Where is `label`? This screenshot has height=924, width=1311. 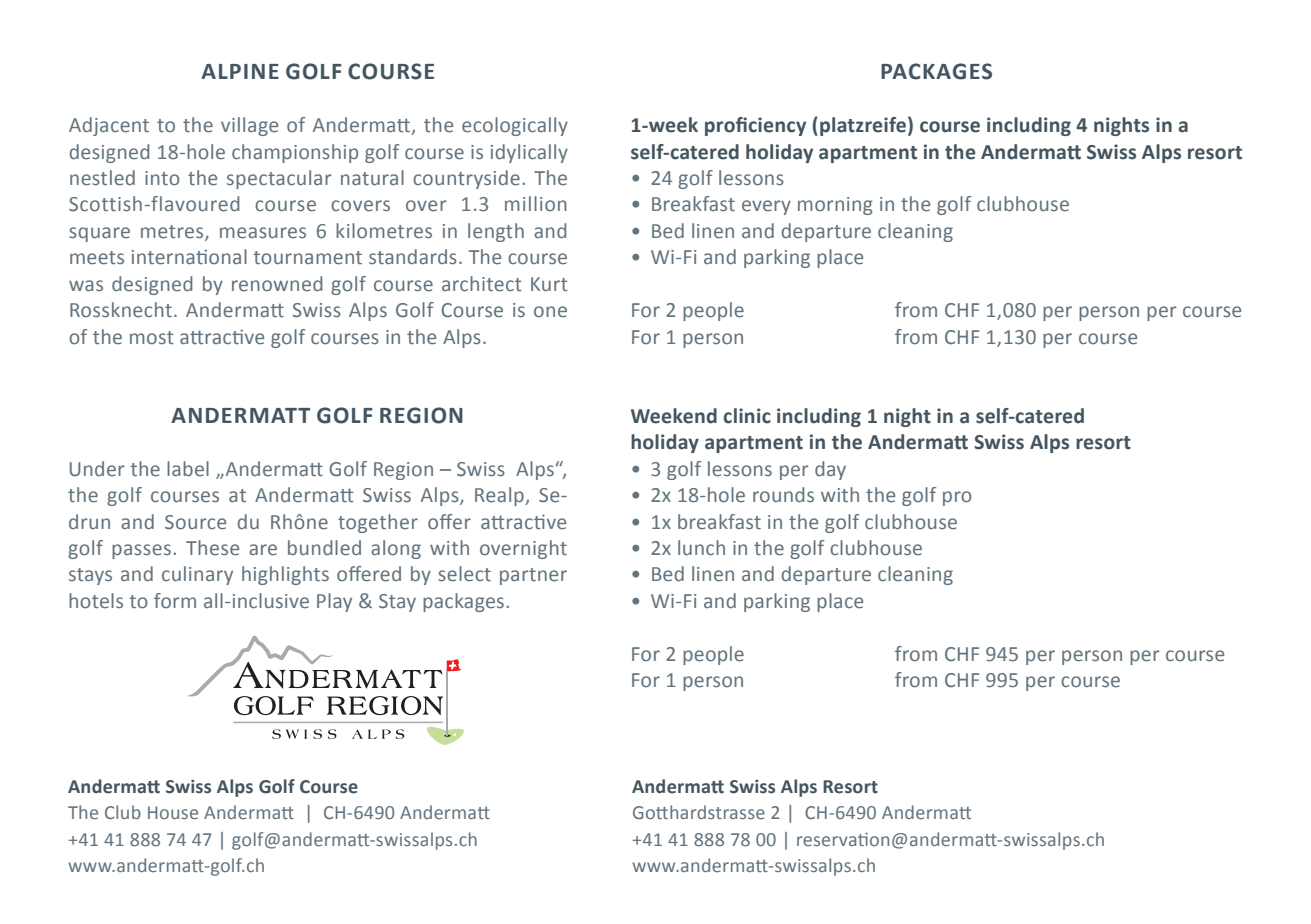
label is located at coordinates (188, 469).
